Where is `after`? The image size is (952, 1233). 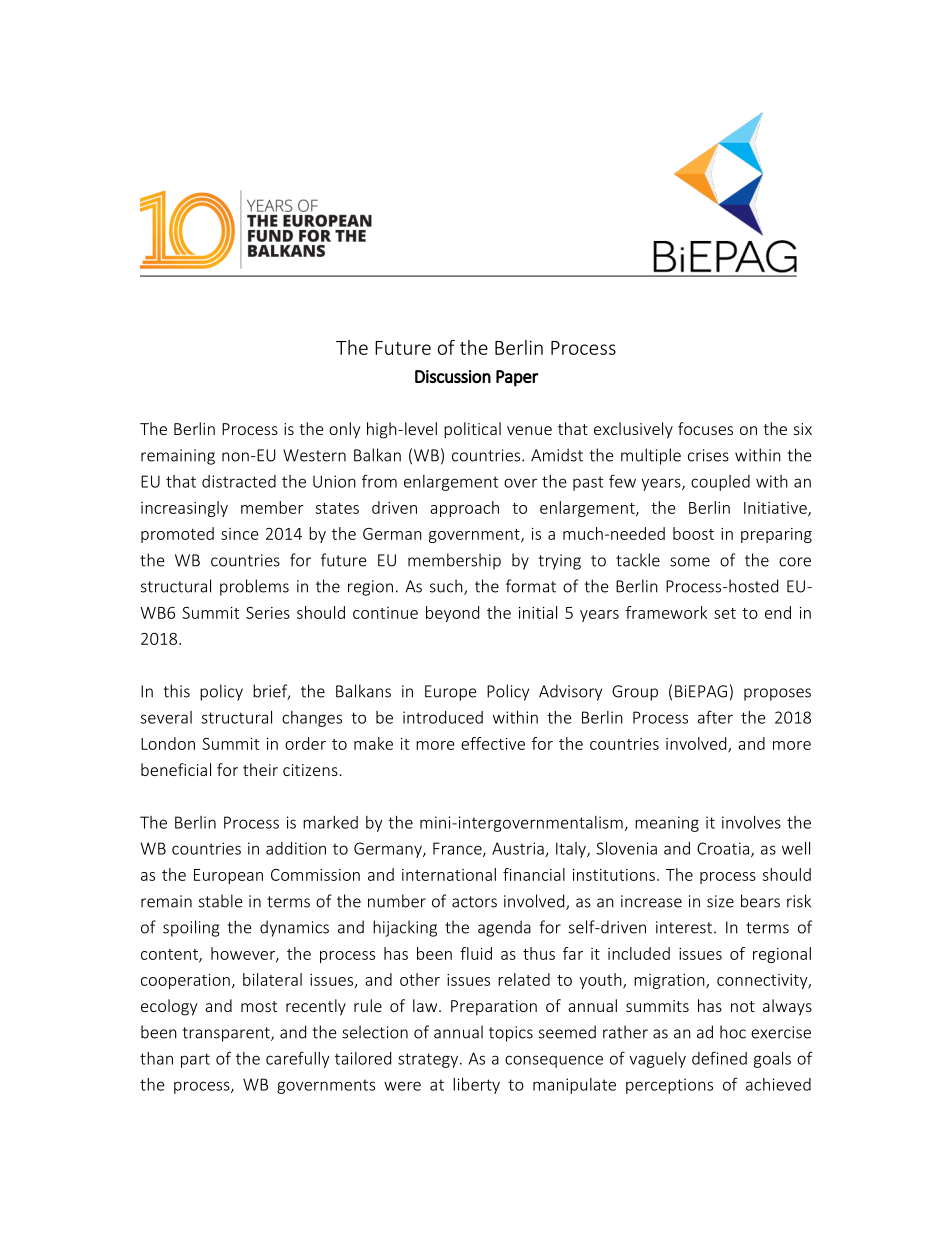
after is located at coordinates (715, 717).
